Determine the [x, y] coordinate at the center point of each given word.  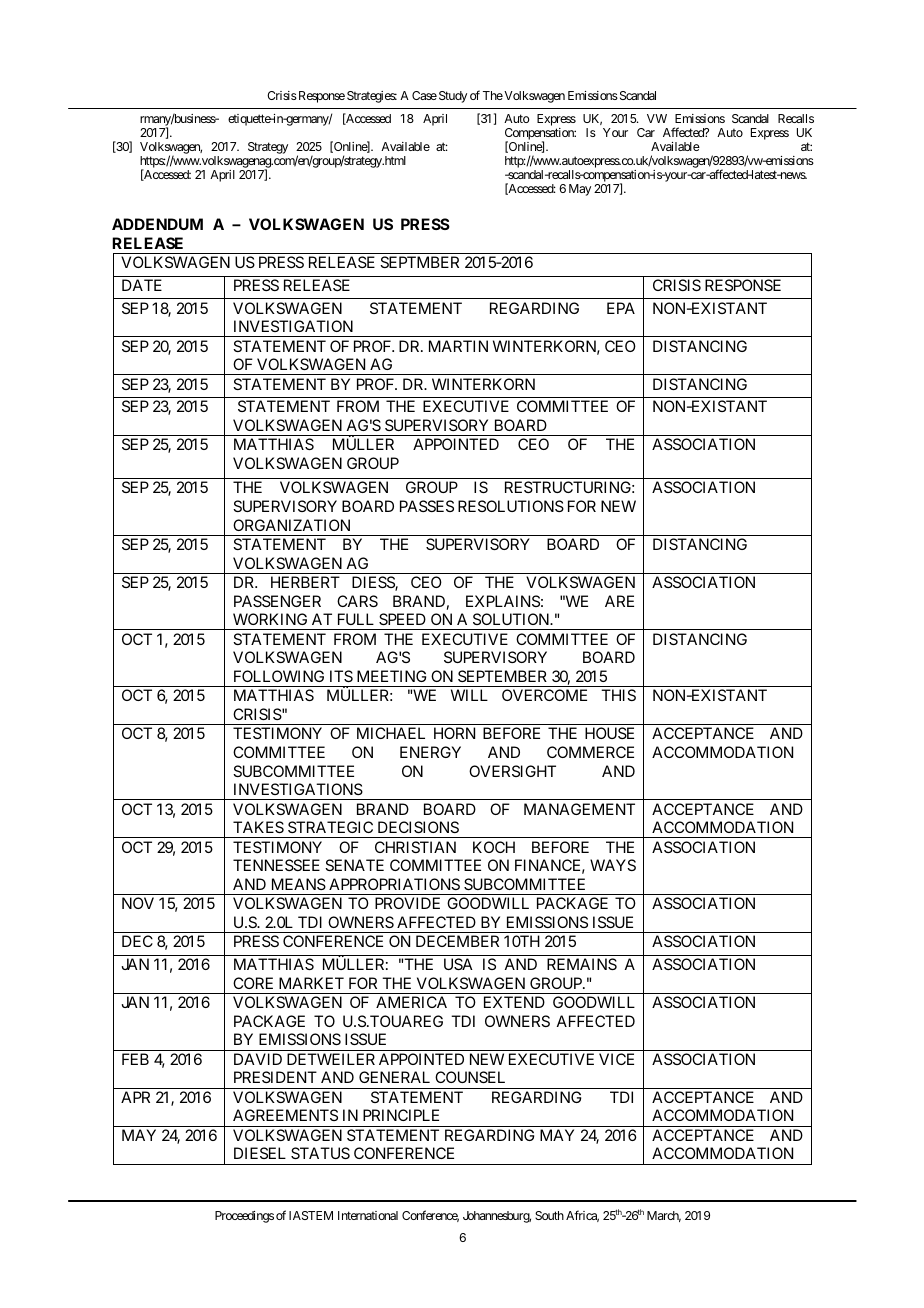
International [368, 1215]
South [549, 1215]
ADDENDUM [157, 224]
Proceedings [244, 1217]
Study [453, 97]
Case [424, 95]
